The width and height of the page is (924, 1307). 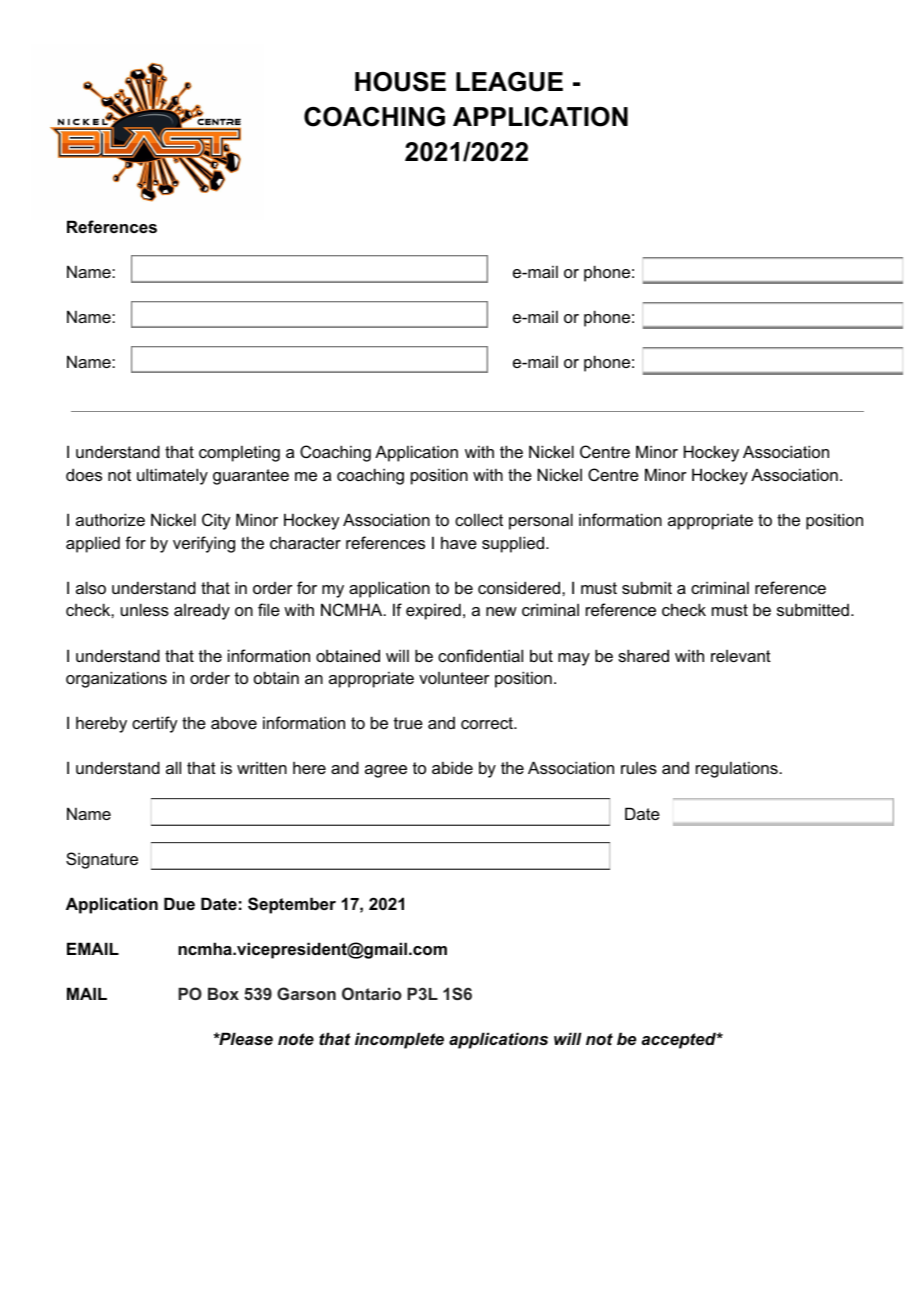 What do you see at coordinates (541, 521) in the page?
I see `personal` at bounding box center [541, 521].
